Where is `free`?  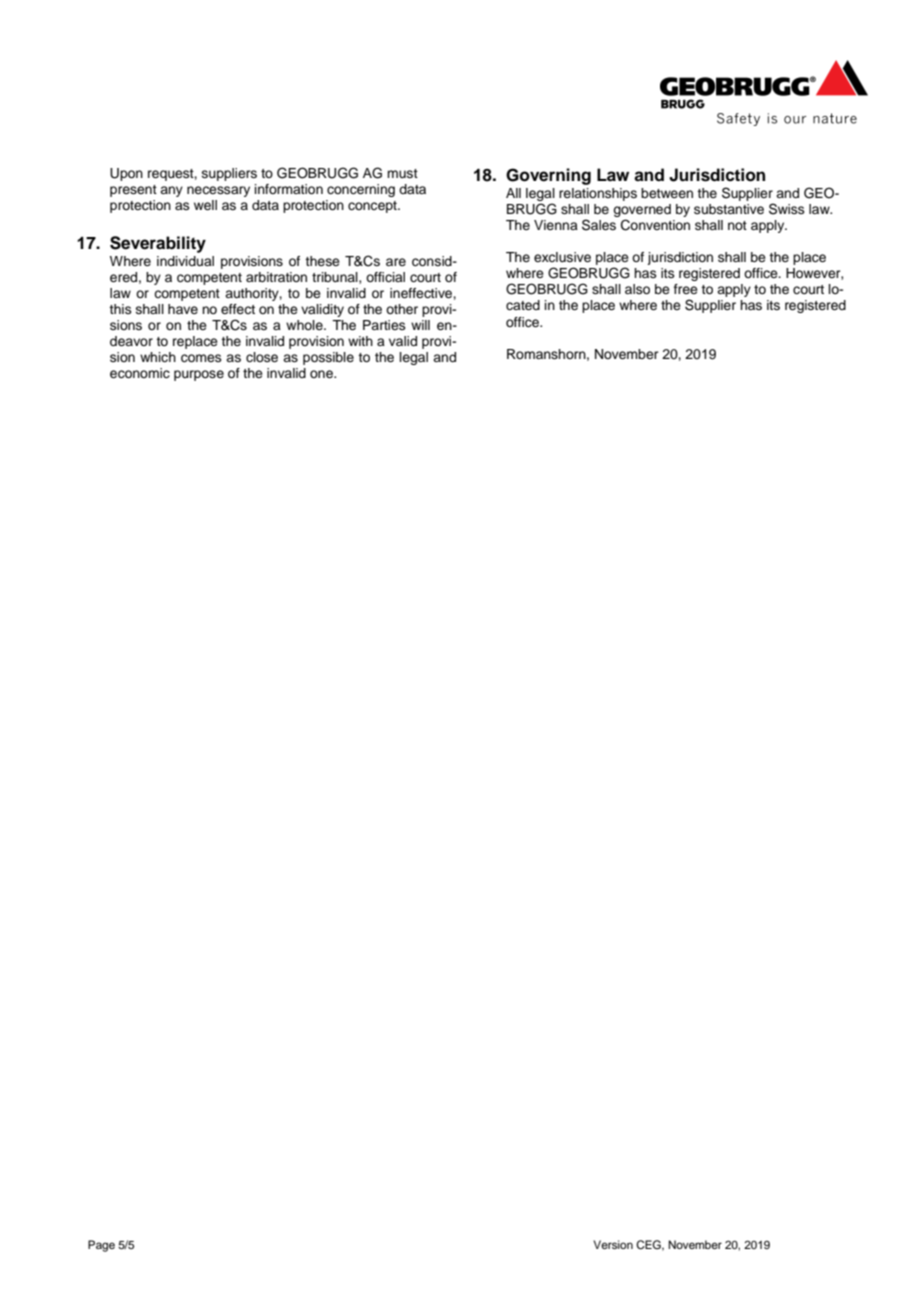 free is located at coordinates (686, 289).
